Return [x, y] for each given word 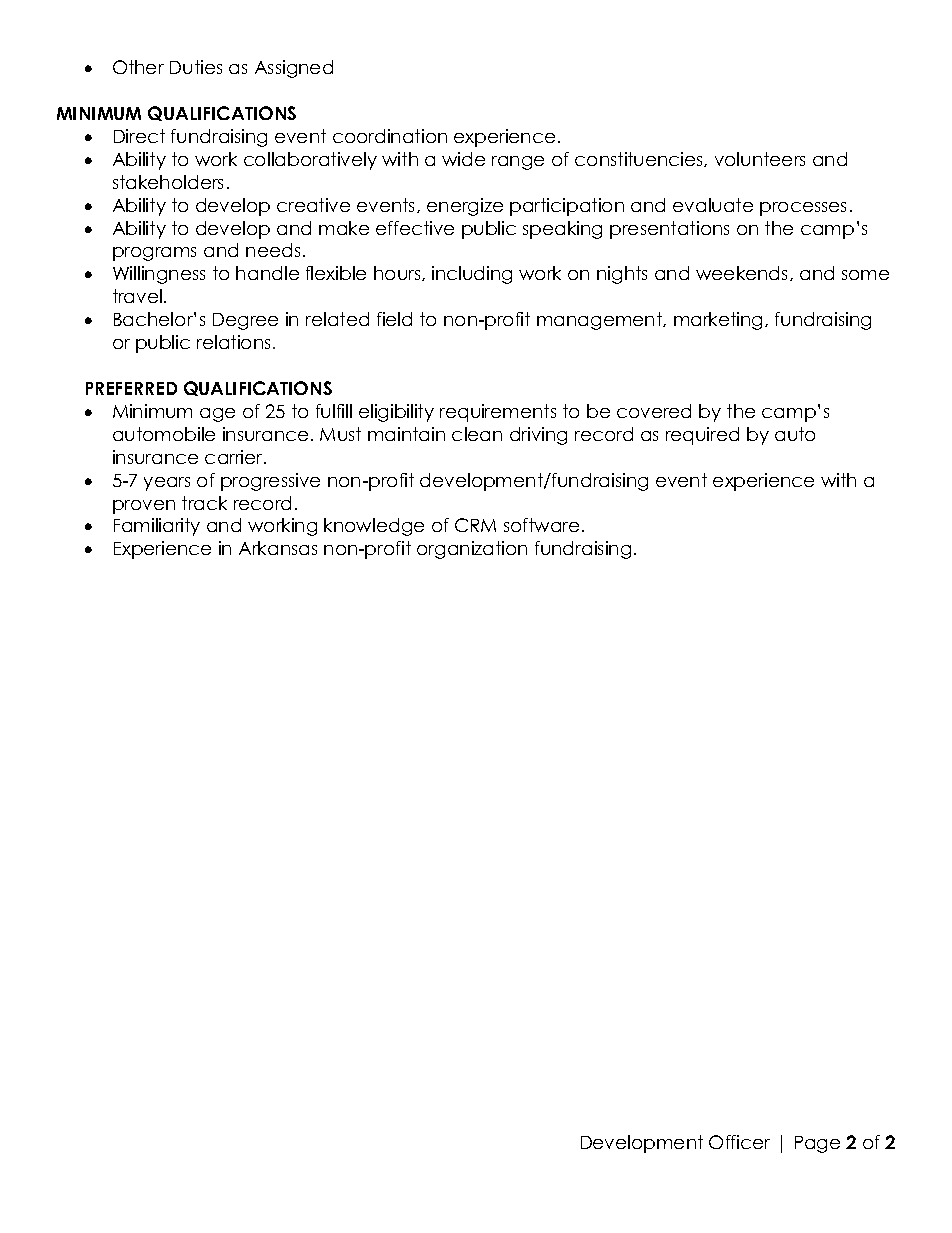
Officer [739, 1142]
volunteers [760, 159]
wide [463, 159]
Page [817, 1144]
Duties [196, 67]
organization [472, 550]
